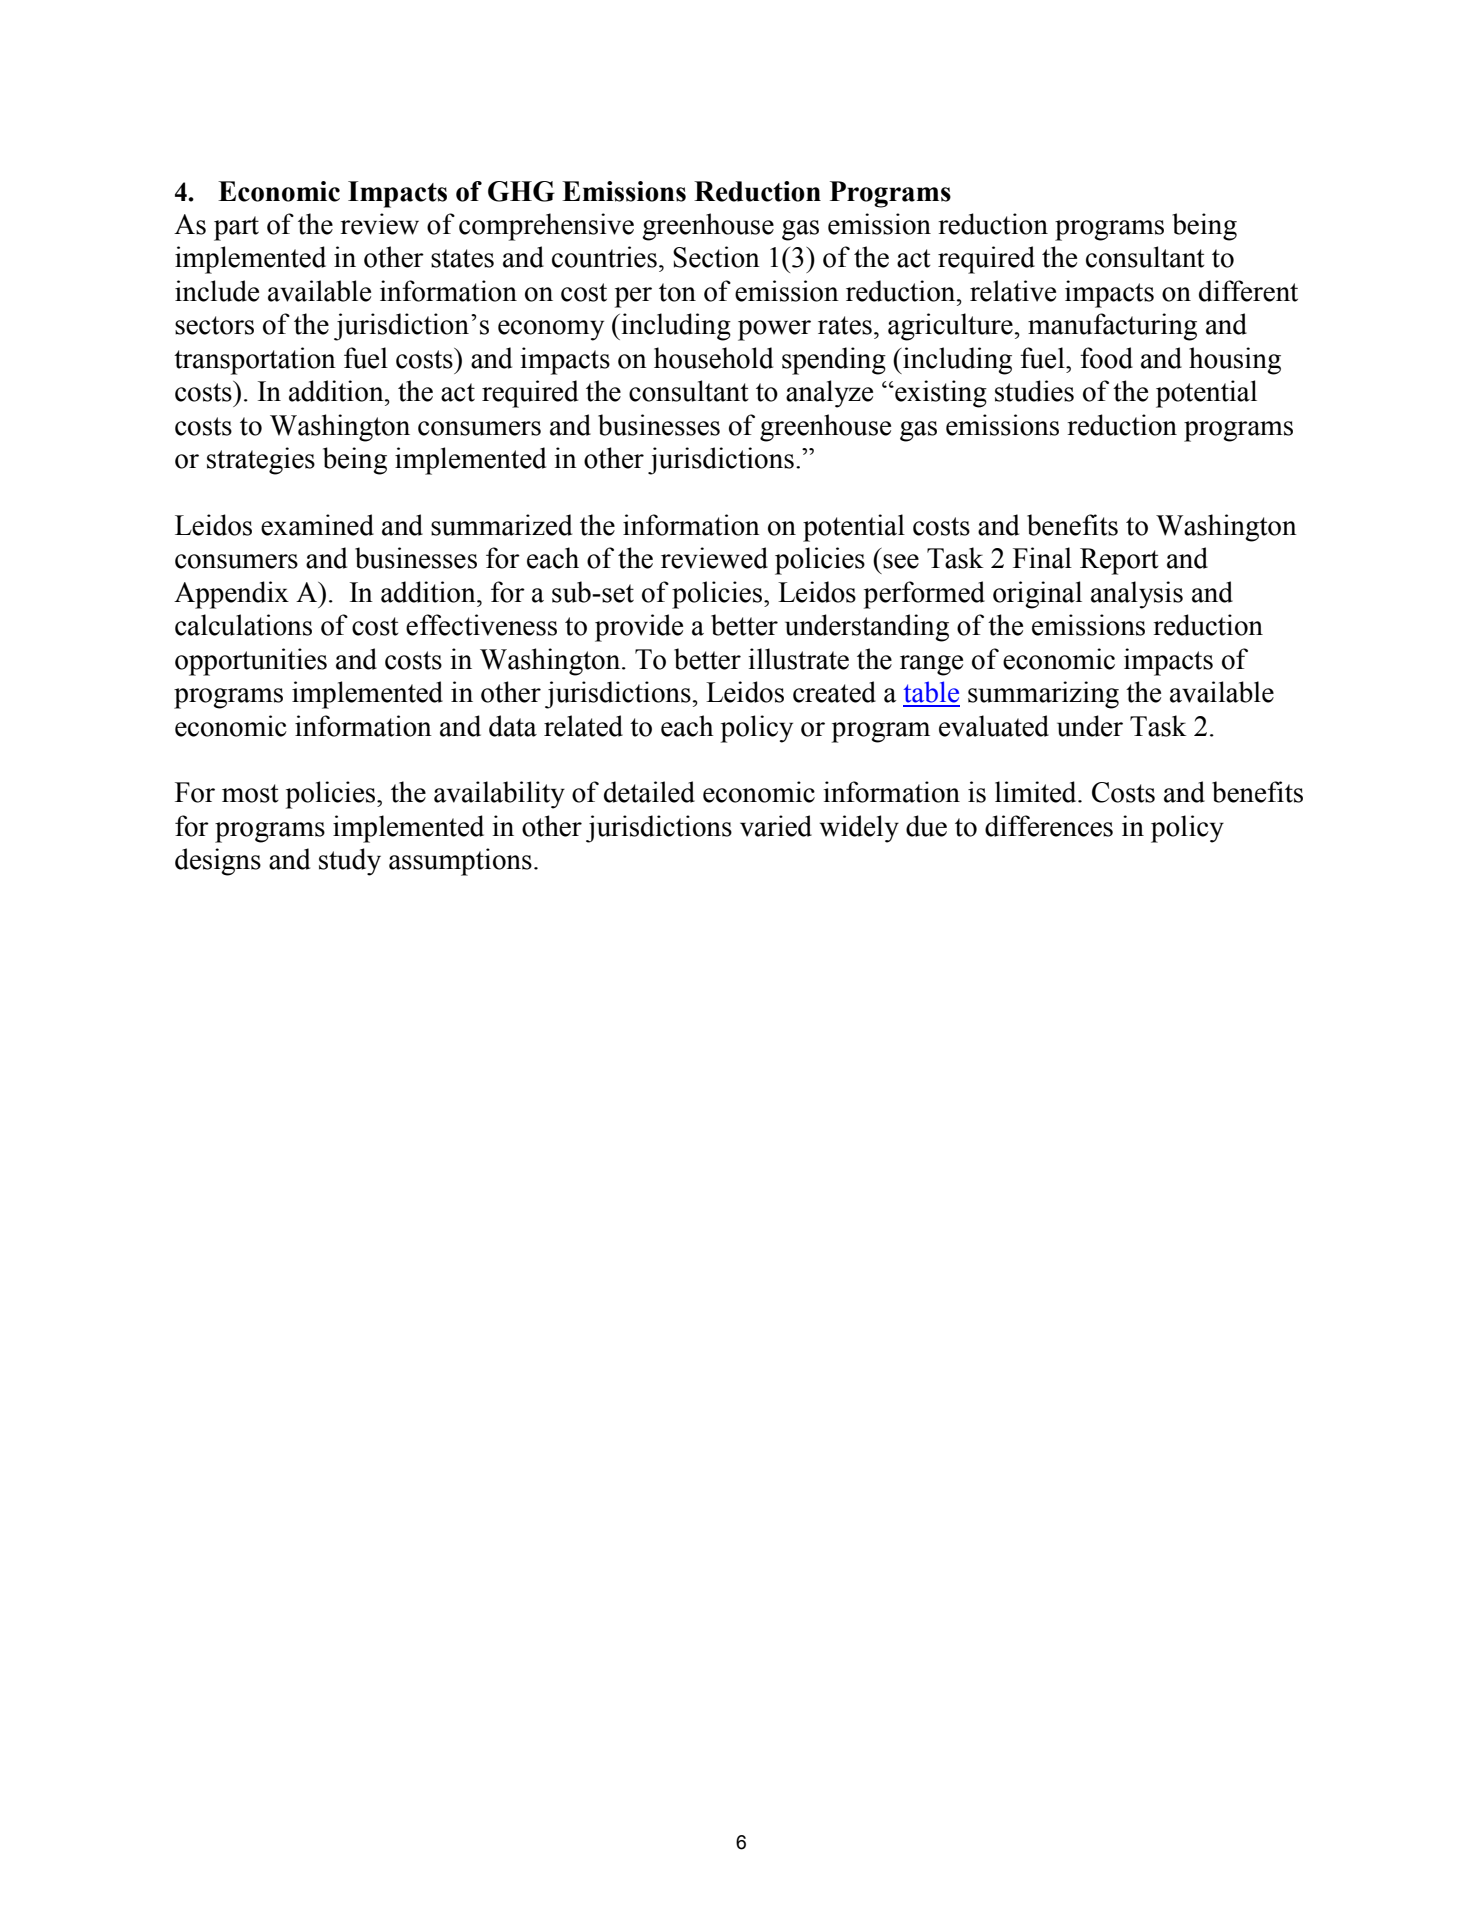  I want to click on relative, so click(1013, 291).
